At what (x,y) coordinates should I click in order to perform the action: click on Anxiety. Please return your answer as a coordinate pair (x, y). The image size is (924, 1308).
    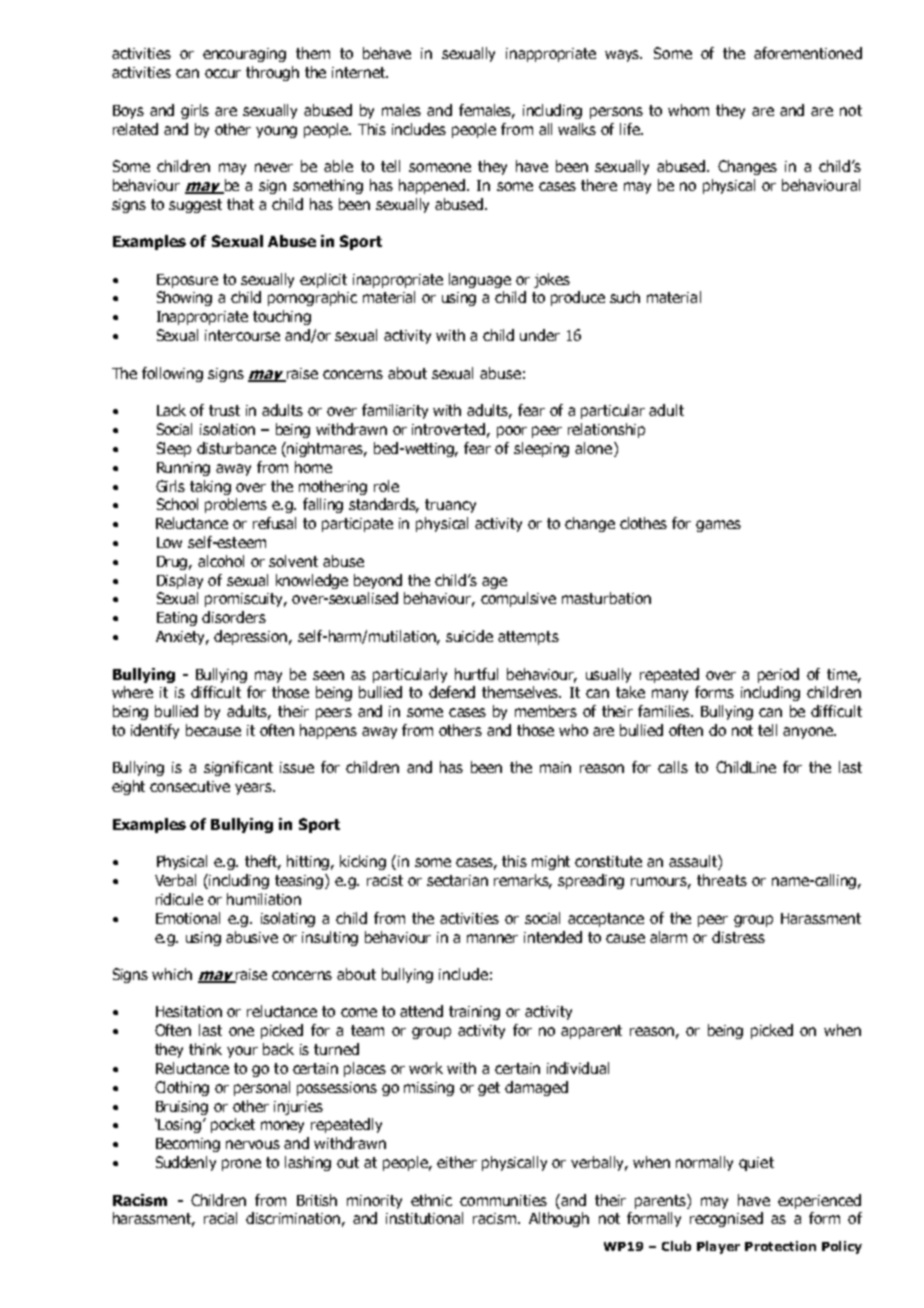
    Looking at the image, I should click on (182, 638).
